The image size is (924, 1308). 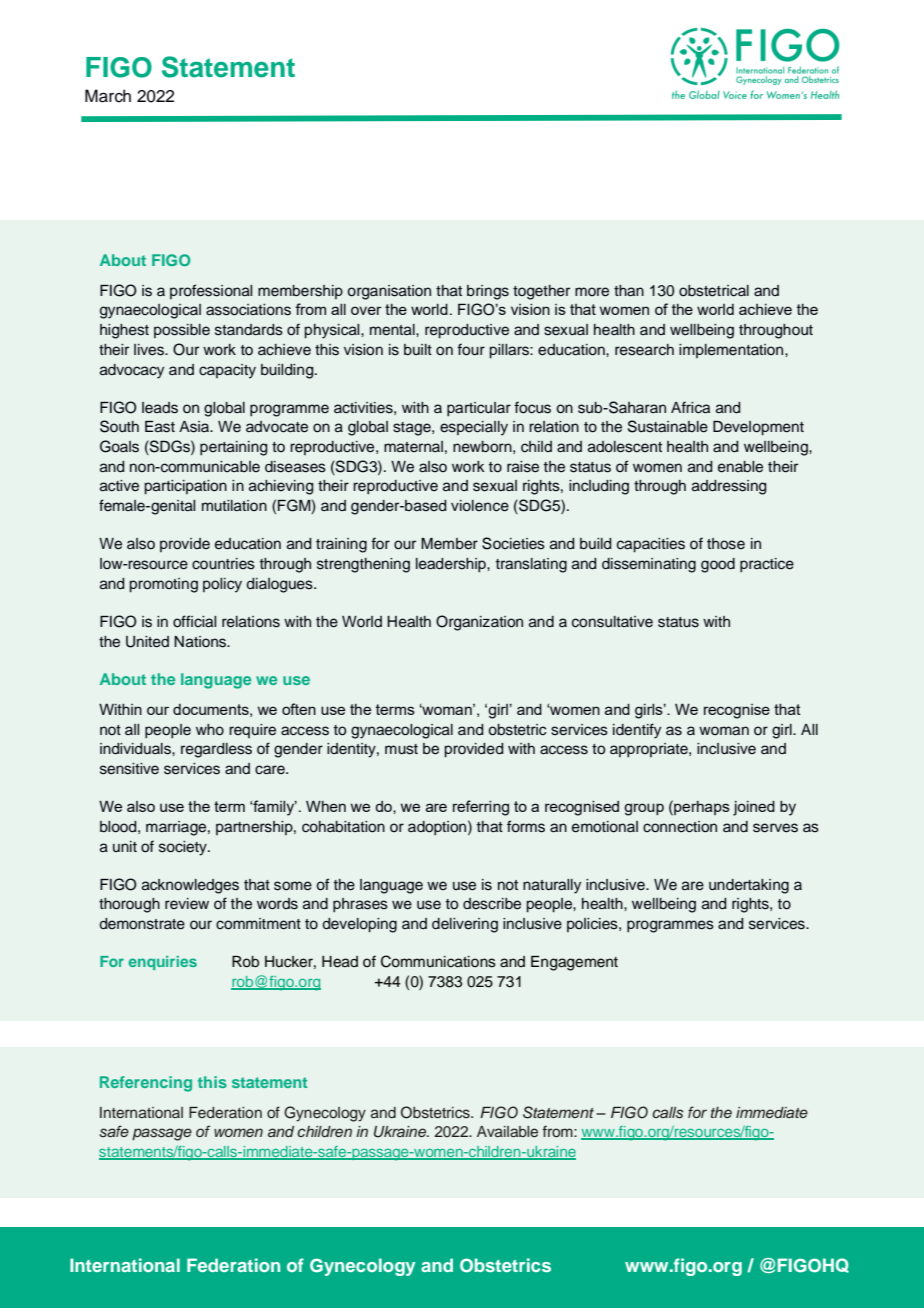 What do you see at coordinates (574, 963) in the page?
I see `Engagement` at bounding box center [574, 963].
